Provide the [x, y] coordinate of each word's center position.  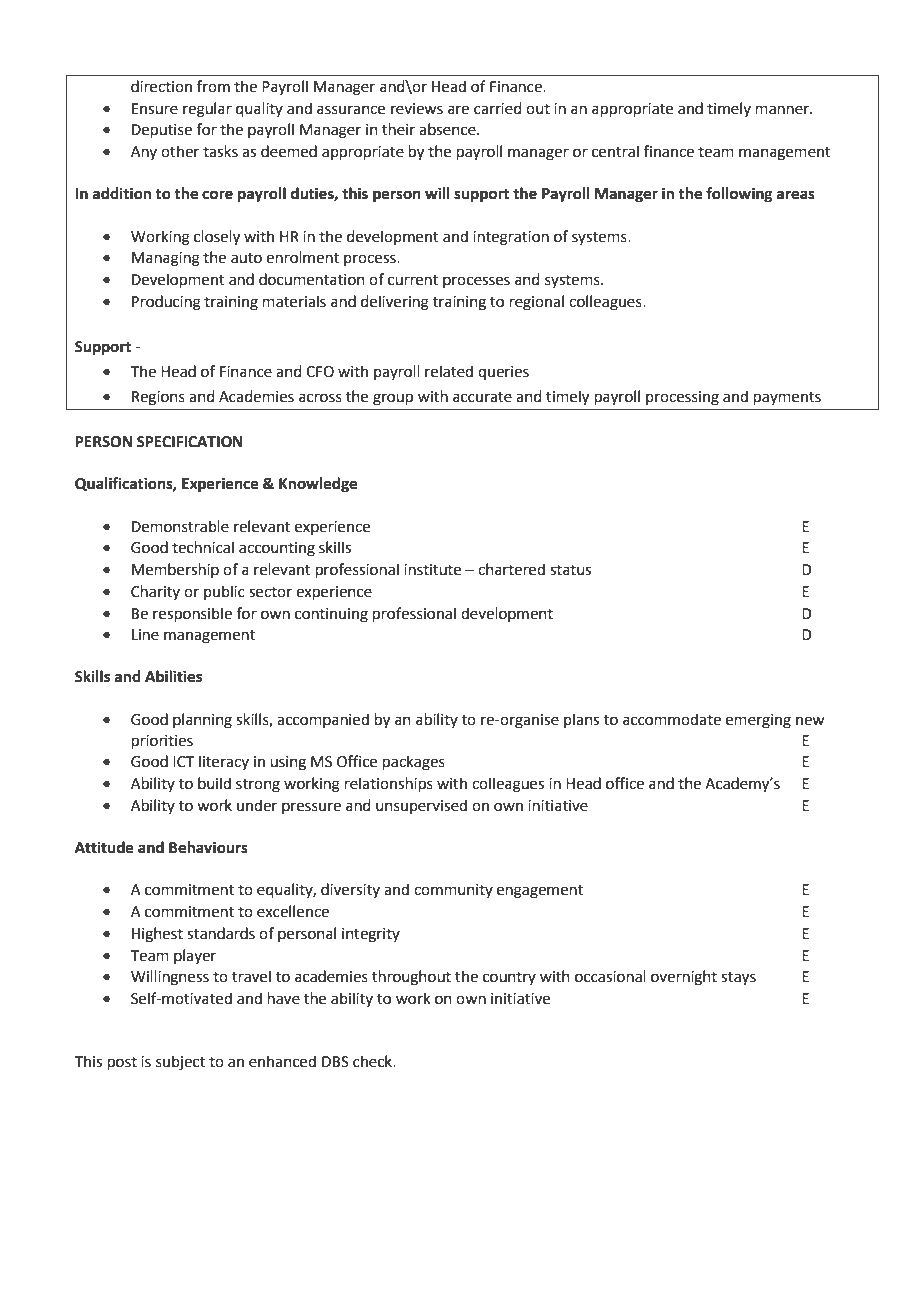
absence [448, 129]
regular [207, 110]
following [739, 195]
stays [738, 979]
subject [180, 1063]
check [374, 1061]
